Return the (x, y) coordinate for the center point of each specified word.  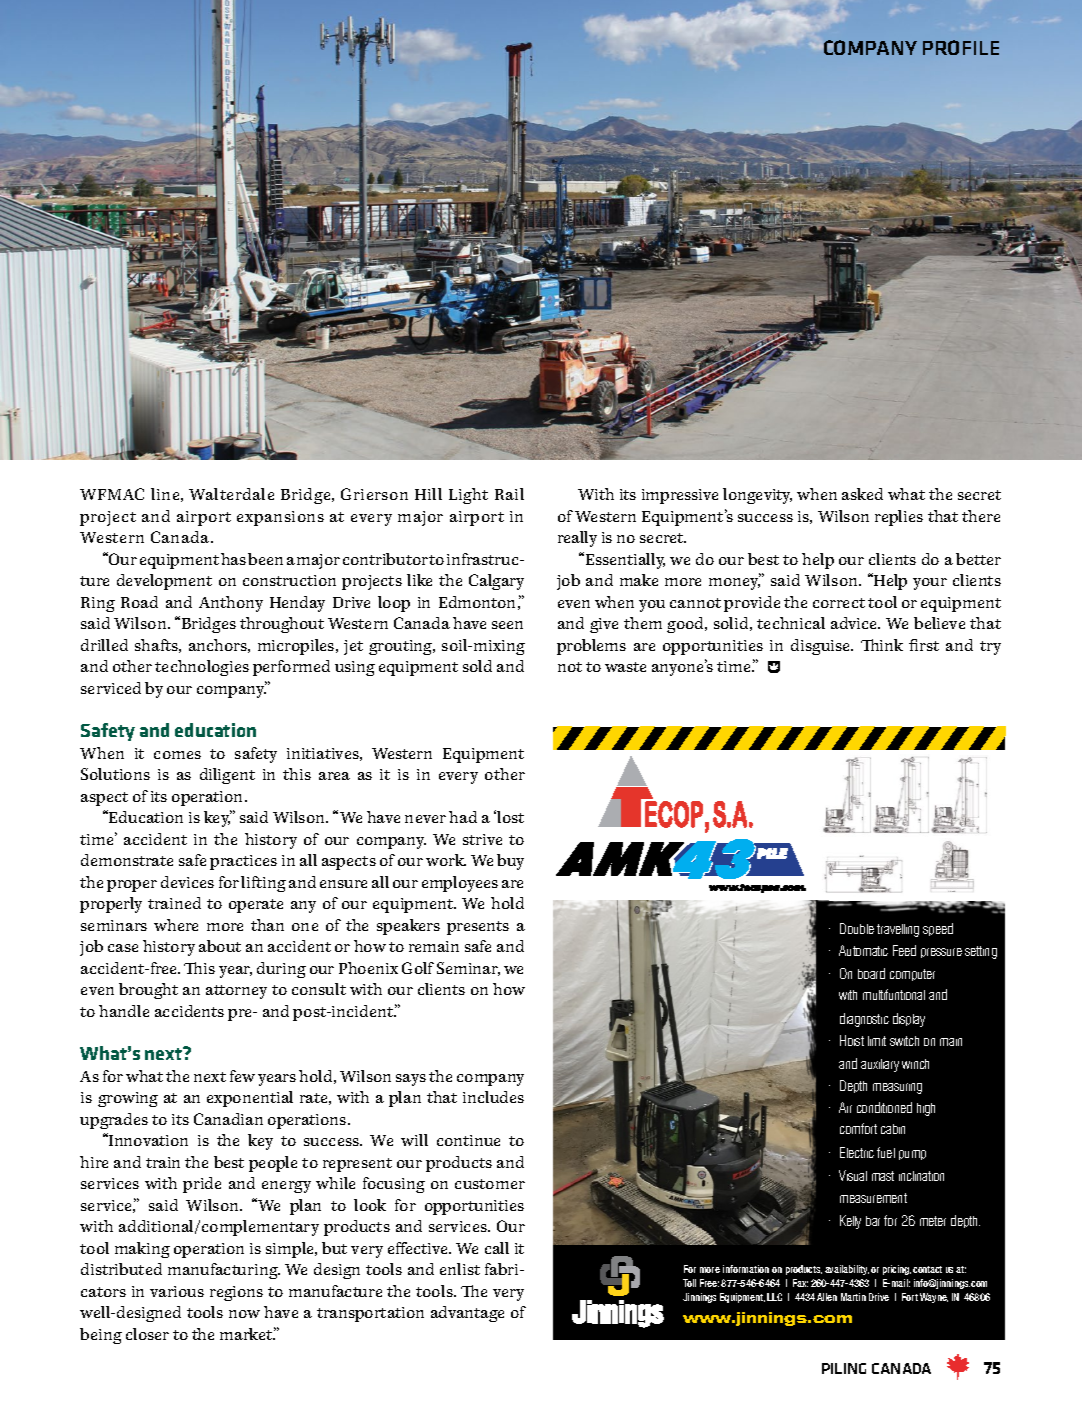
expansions (280, 518)
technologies (202, 668)
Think (882, 645)
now (244, 1314)
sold (477, 666)
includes (493, 1097)
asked (862, 494)
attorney (236, 992)
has (233, 559)
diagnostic (864, 1020)
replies (899, 518)
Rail (509, 494)
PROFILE (961, 47)
